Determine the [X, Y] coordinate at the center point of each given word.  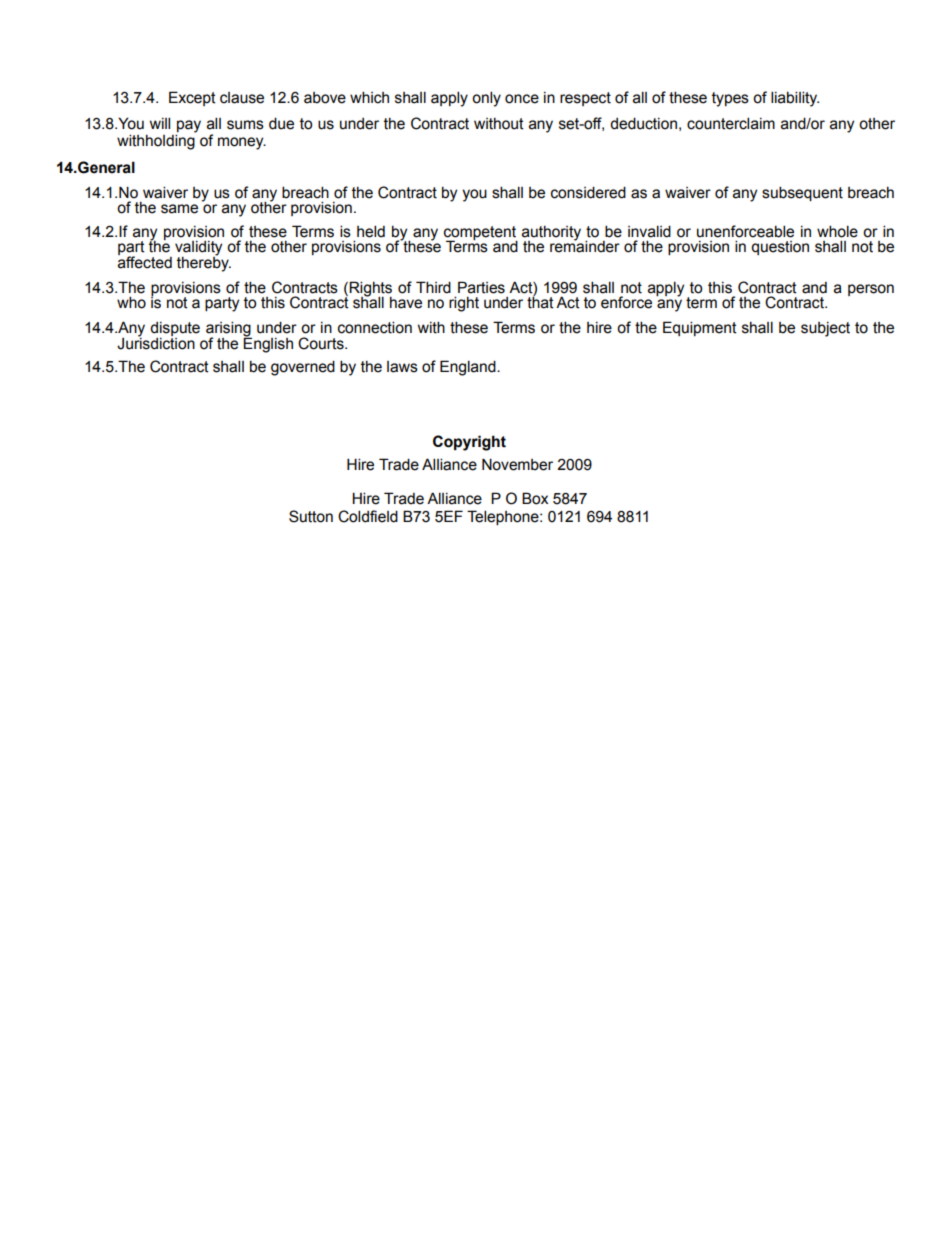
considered [588, 192]
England [469, 368]
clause [242, 98]
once [522, 99]
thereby [204, 263]
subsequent [802, 193]
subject [825, 329]
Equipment [700, 328]
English [268, 344]
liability [795, 99]
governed [303, 368]
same [179, 209]
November [517, 464]
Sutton [311, 516]
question [780, 248]
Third [433, 287]
